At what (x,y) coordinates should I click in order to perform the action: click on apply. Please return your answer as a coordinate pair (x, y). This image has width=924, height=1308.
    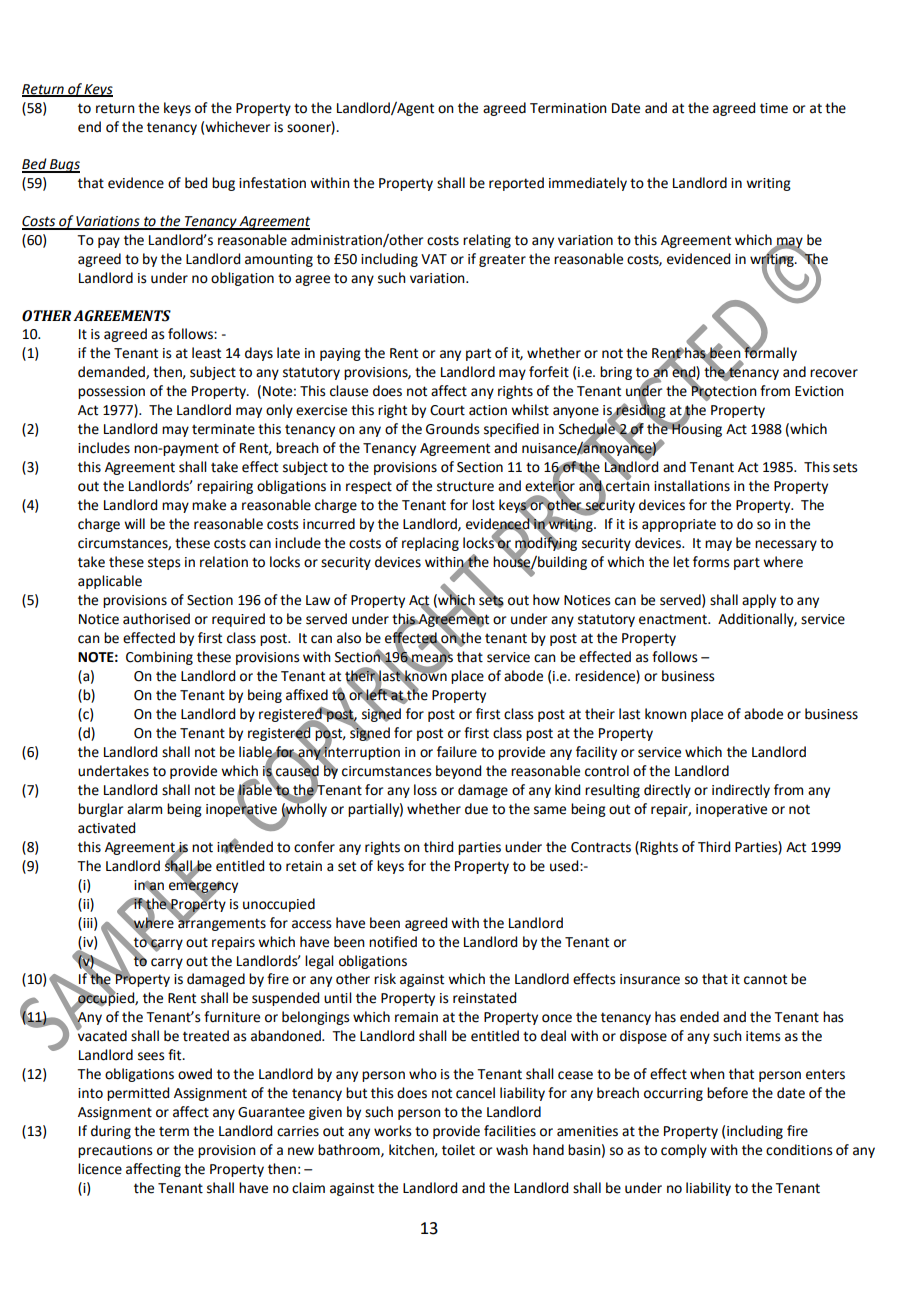
    Looking at the image, I should click on (759, 601).
